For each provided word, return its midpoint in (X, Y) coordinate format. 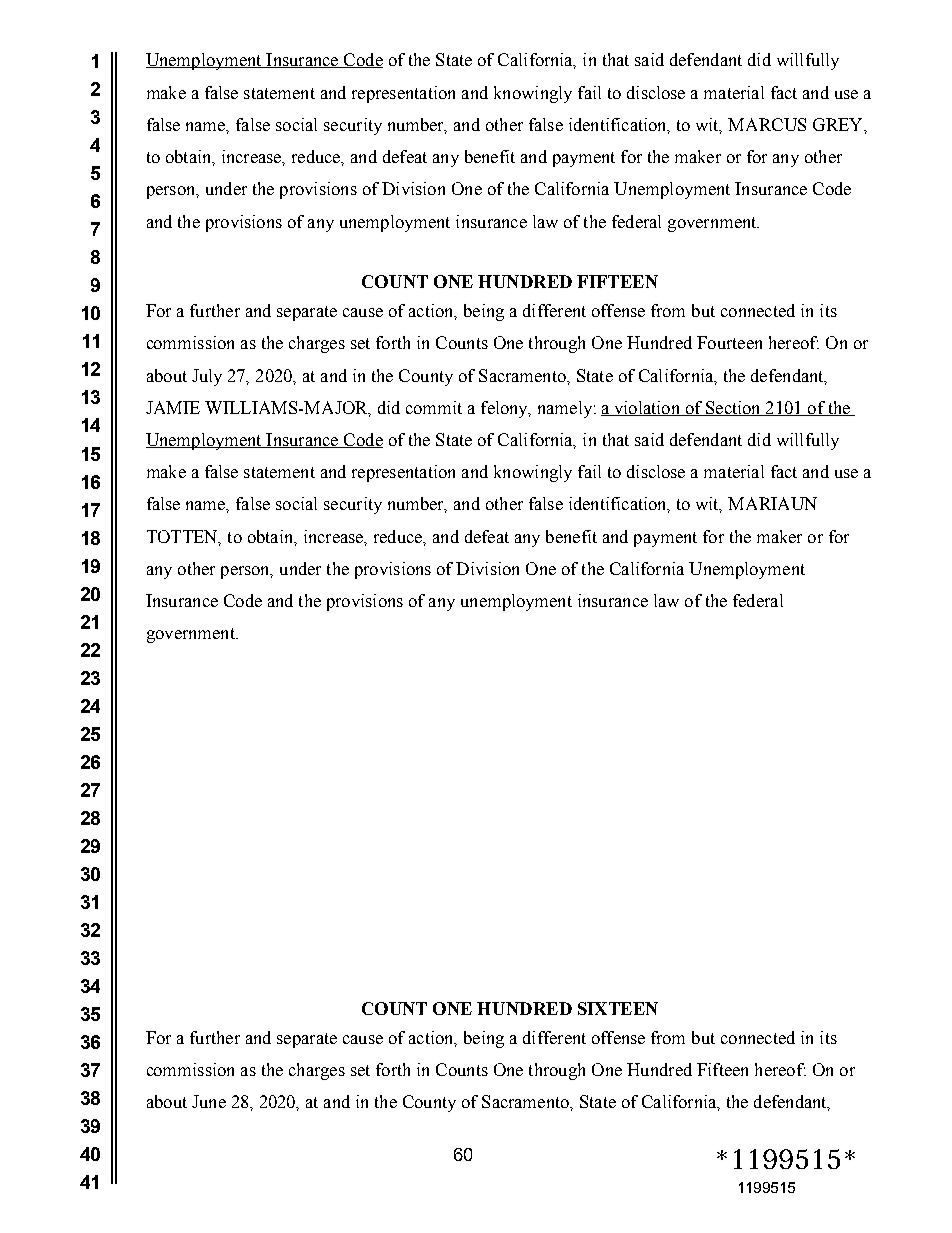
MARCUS (767, 124)
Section (733, 408)
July (207, 377)
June (209, 1101)
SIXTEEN (618, 1008)
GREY (839, 124)
